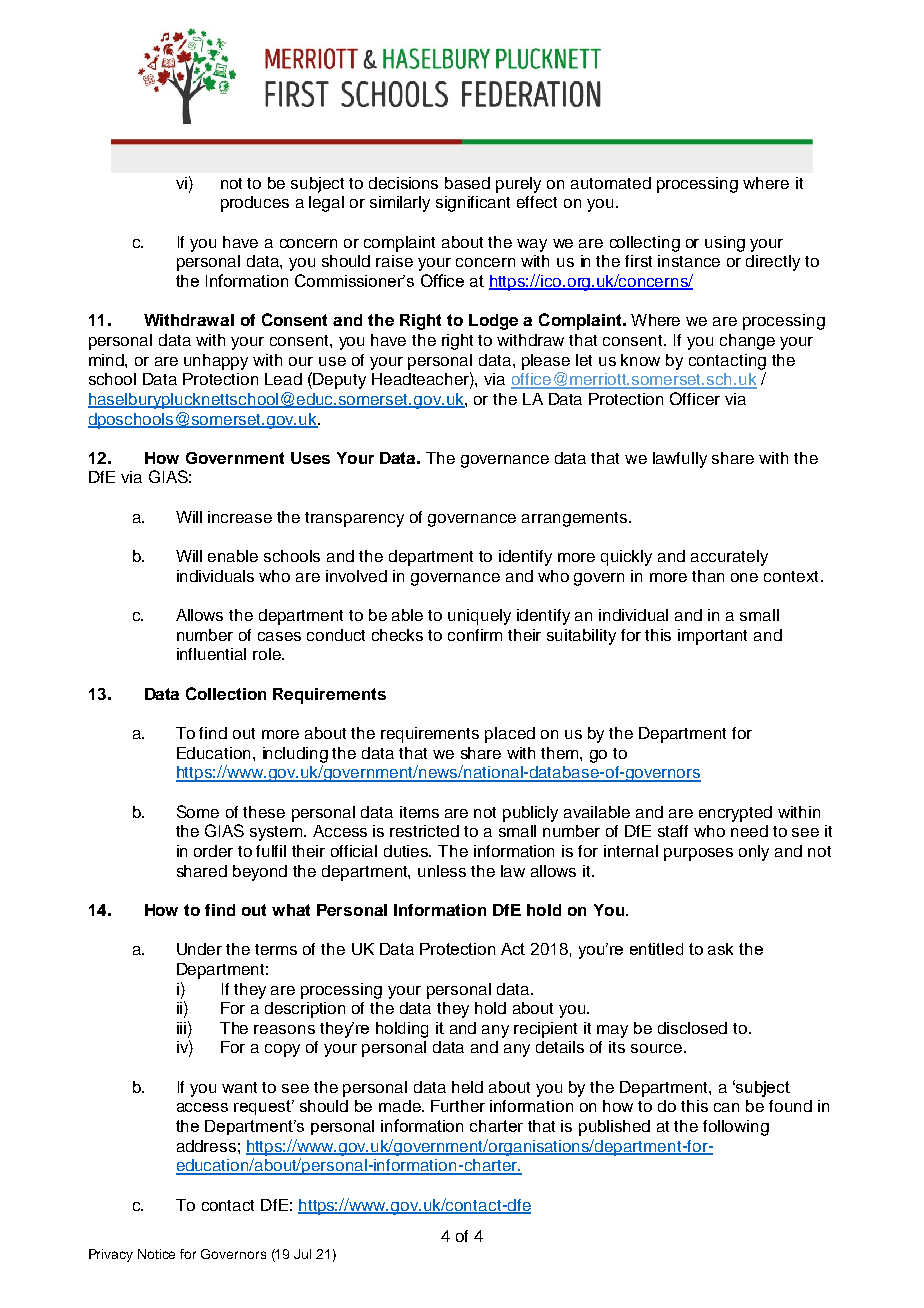 This page has height=1308, width=924. What do you see at coordinates (736, 1128) in the page?
I see `following` at bounding box center [736, 1128].
